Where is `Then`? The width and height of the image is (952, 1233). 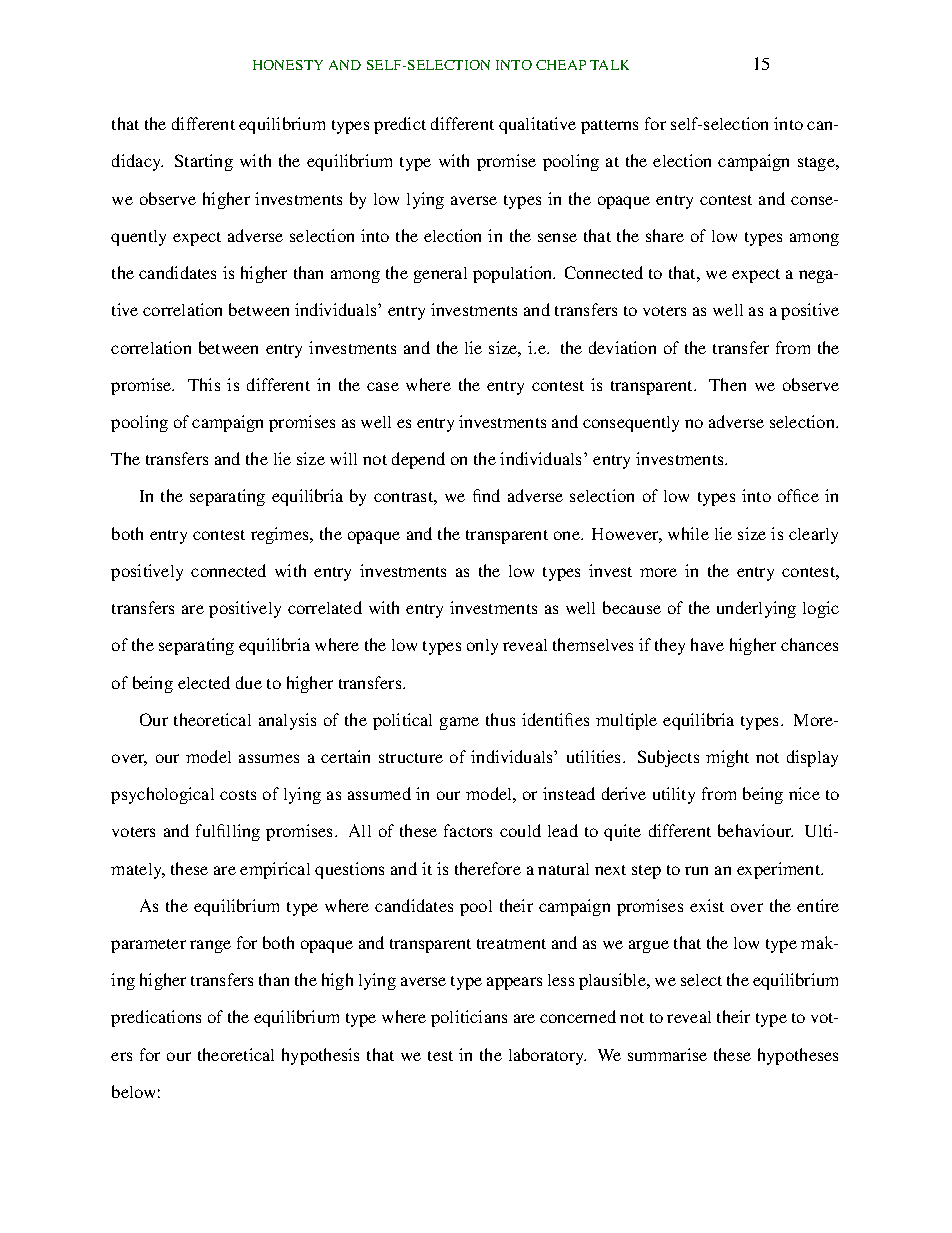 Then is located at coordinates (727, 384).
